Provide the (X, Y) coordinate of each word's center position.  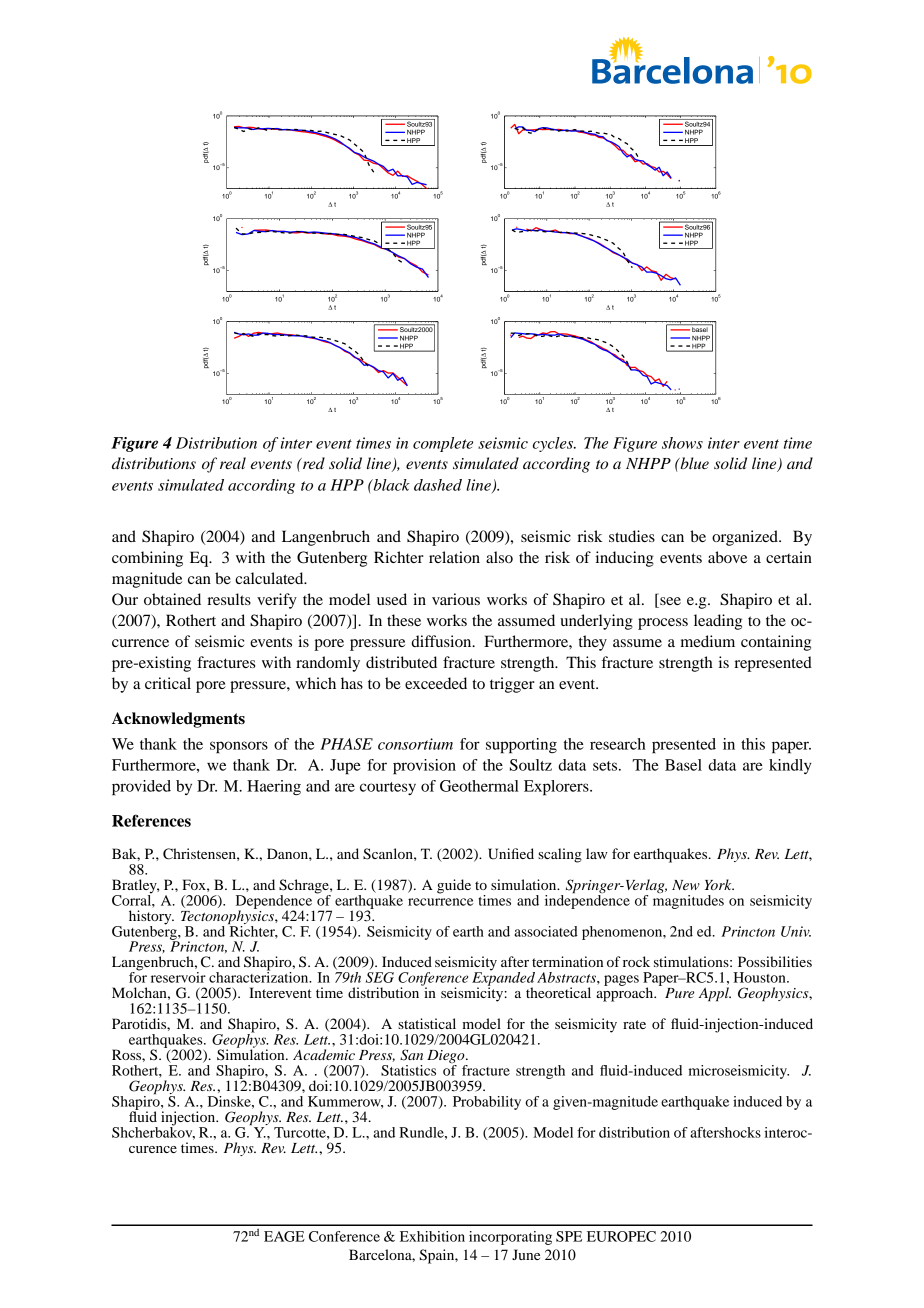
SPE (569, 1236)
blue (693, 463)
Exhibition (432, 1236)
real (233, 463)
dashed (438, 485)
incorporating (510, 1238)
